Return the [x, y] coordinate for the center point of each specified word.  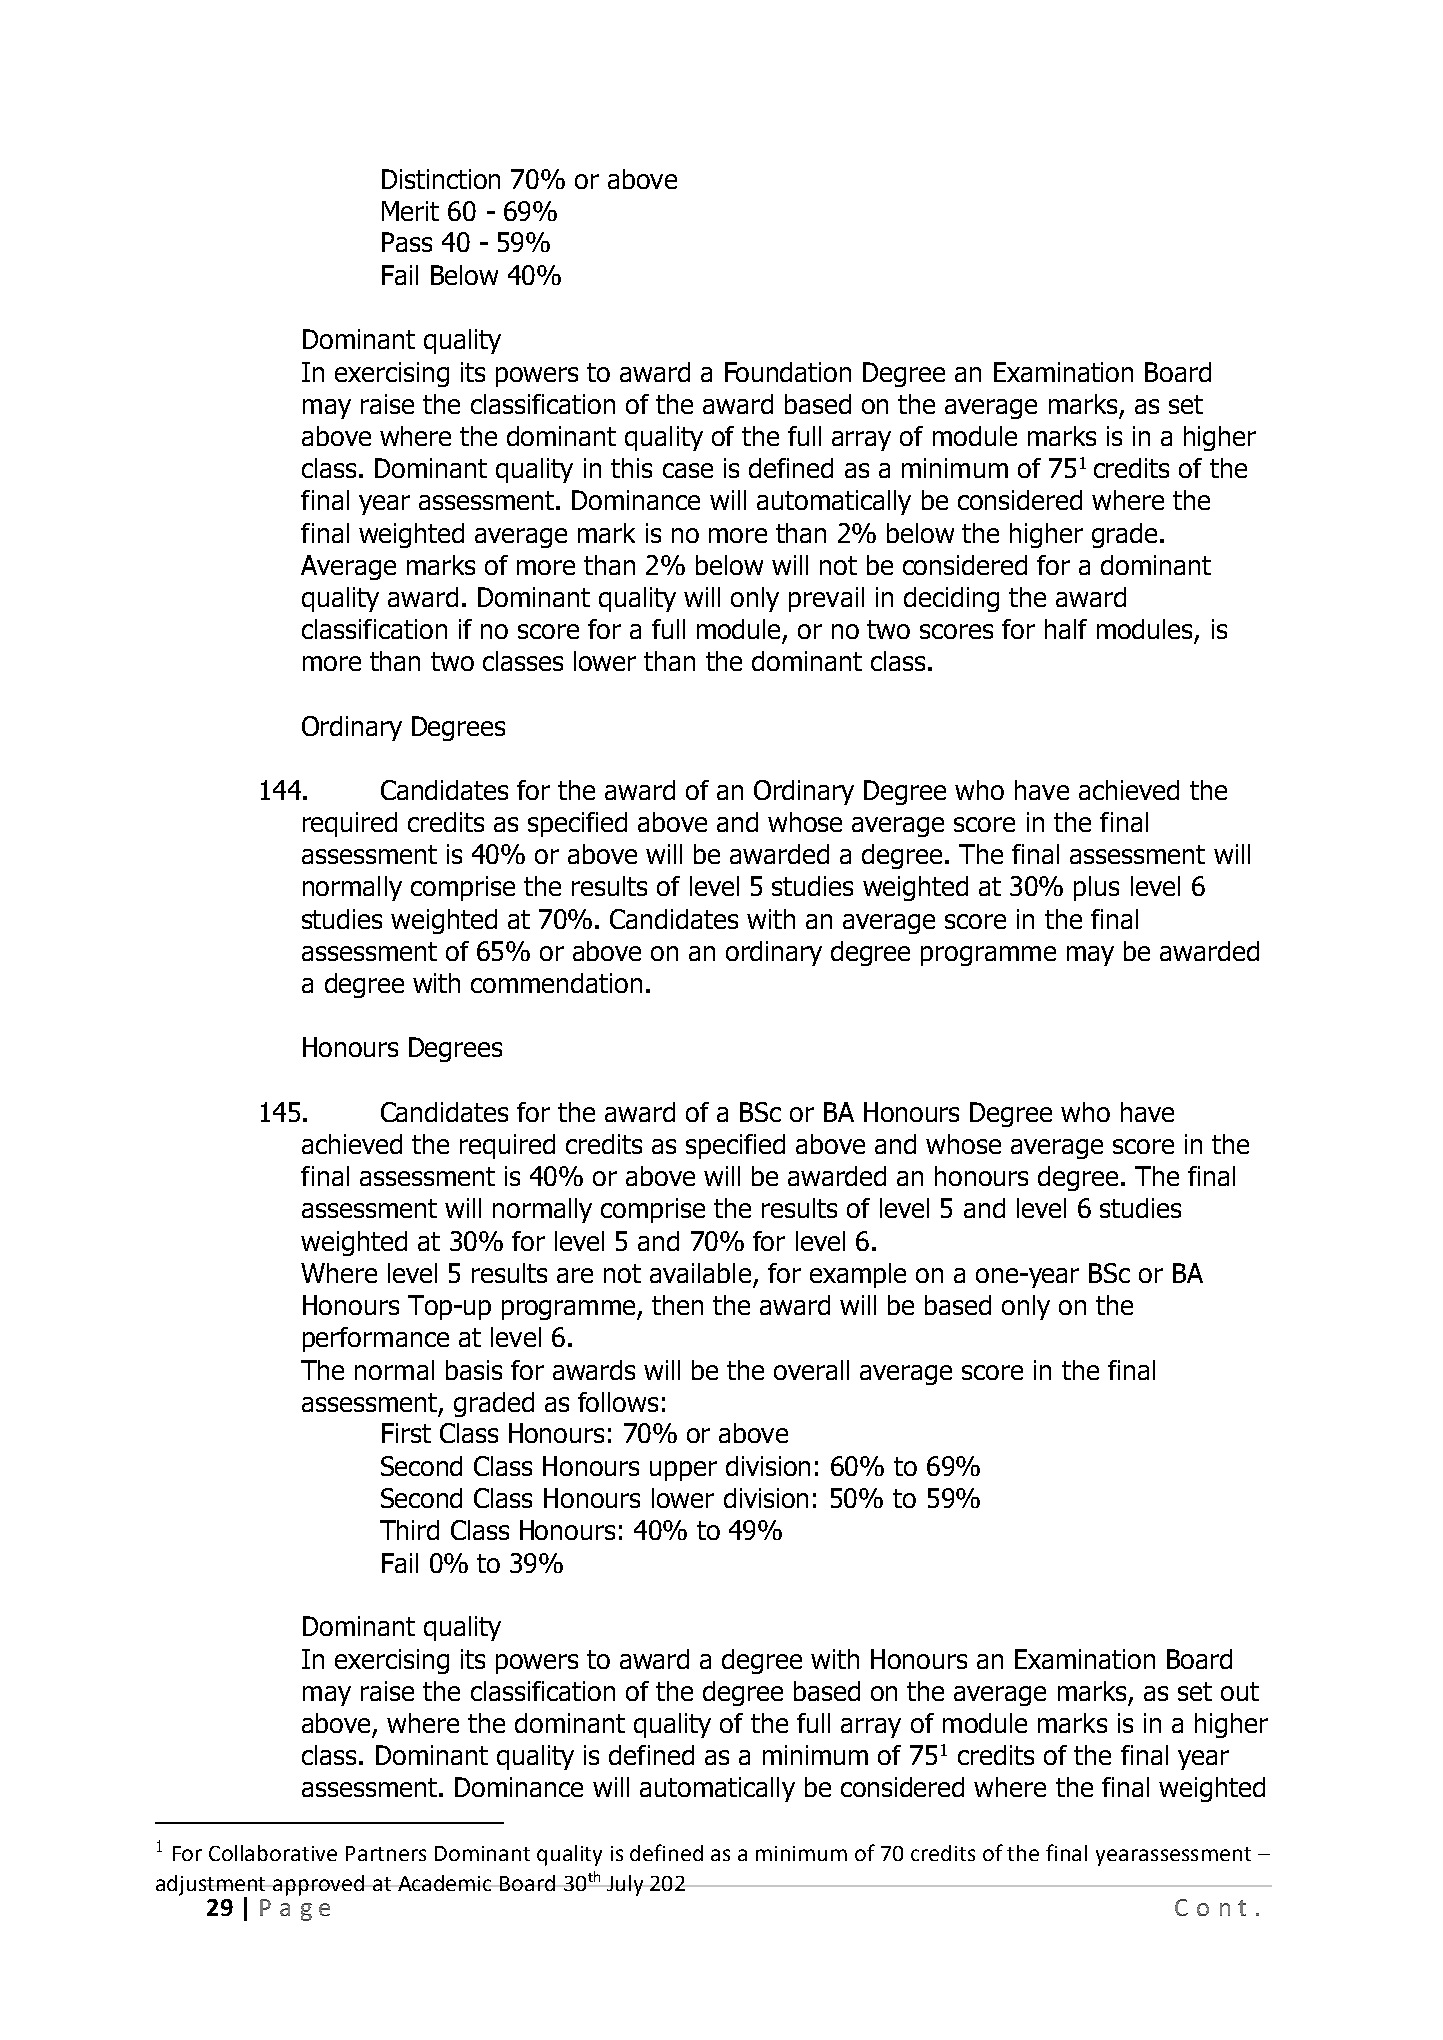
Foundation [788, 372]
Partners [386, 1853]
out [1240, 1691]
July [625, 1885]
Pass [407, 242]
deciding [951, 599]
